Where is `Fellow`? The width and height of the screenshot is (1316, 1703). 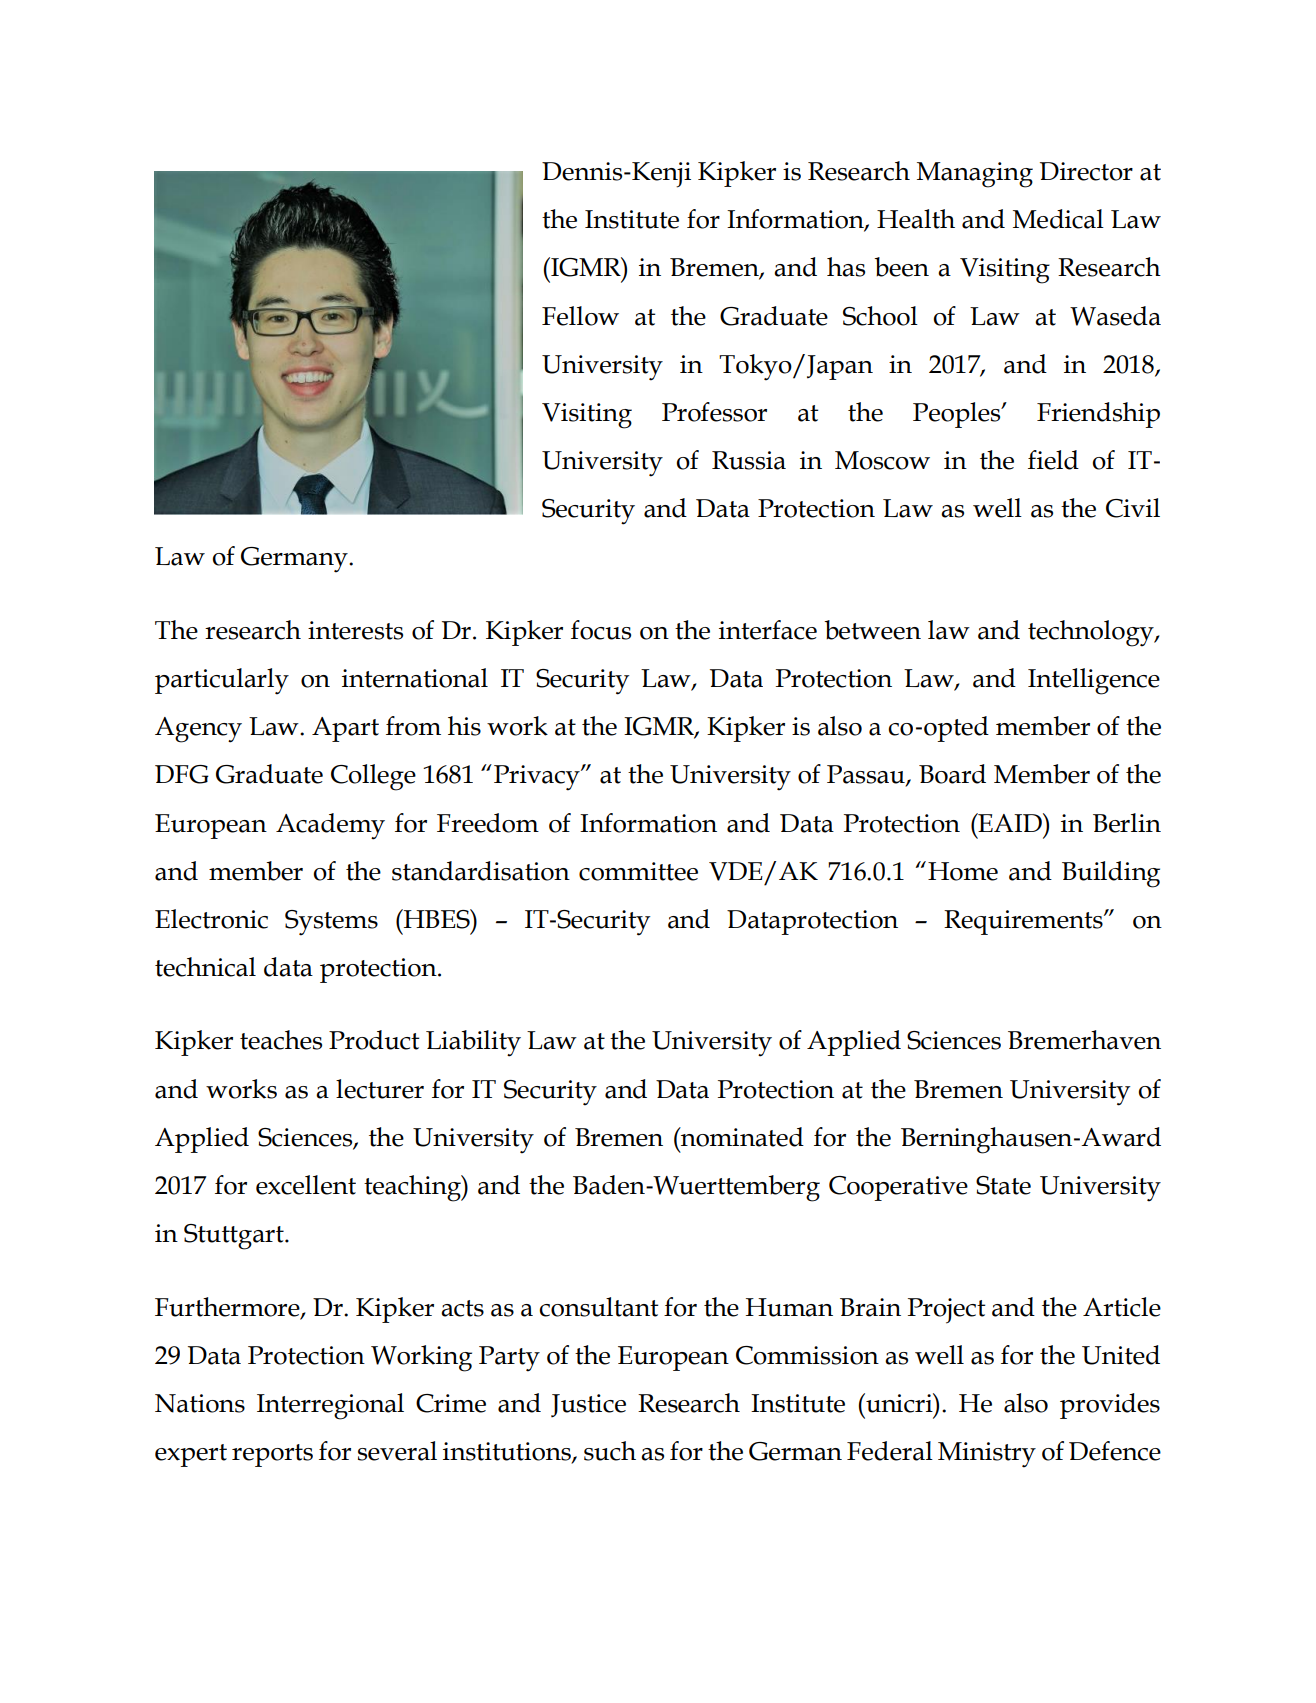 Fellow is located at coordinates (580, 316).
